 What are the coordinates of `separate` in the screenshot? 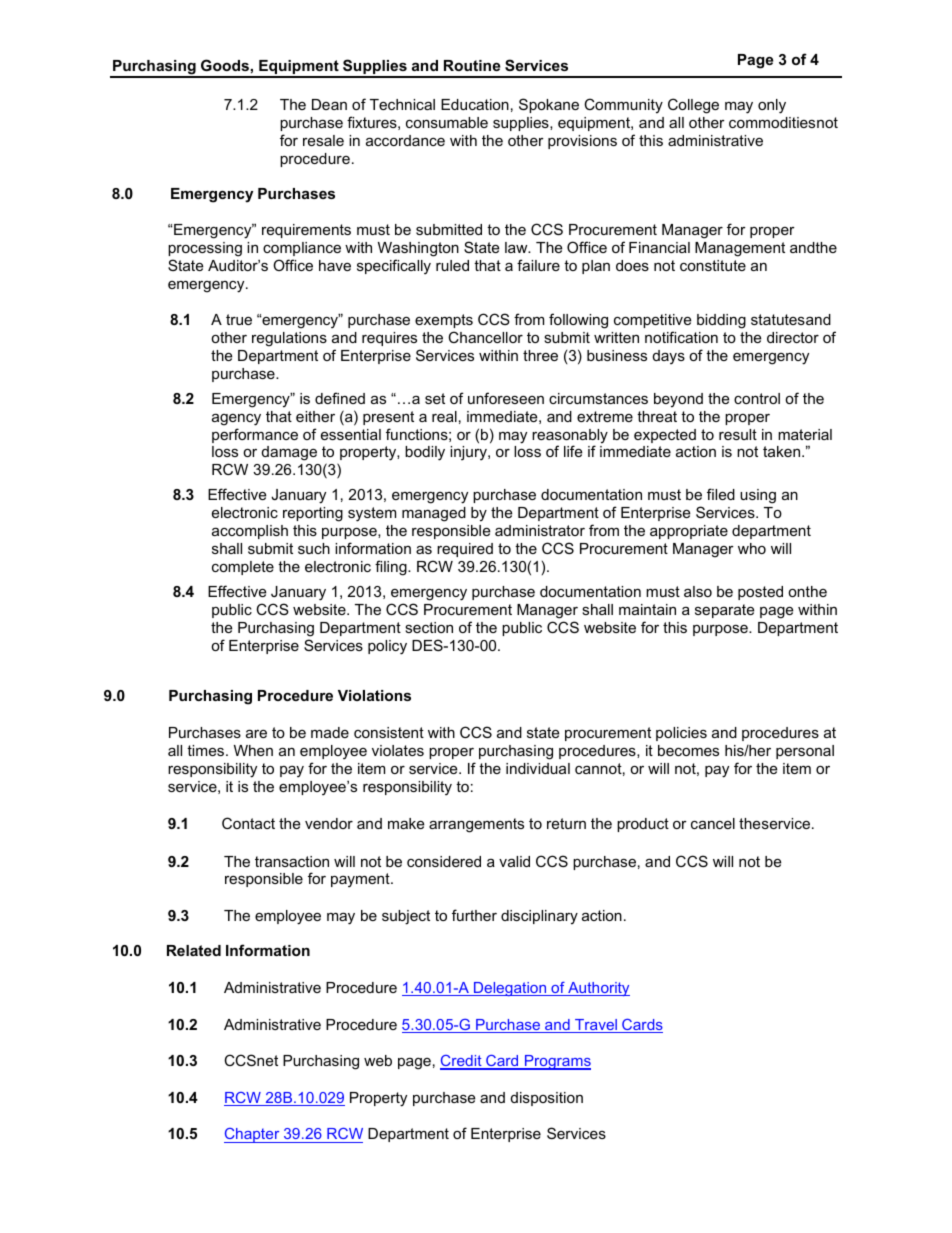 It's located at (724, 611).
